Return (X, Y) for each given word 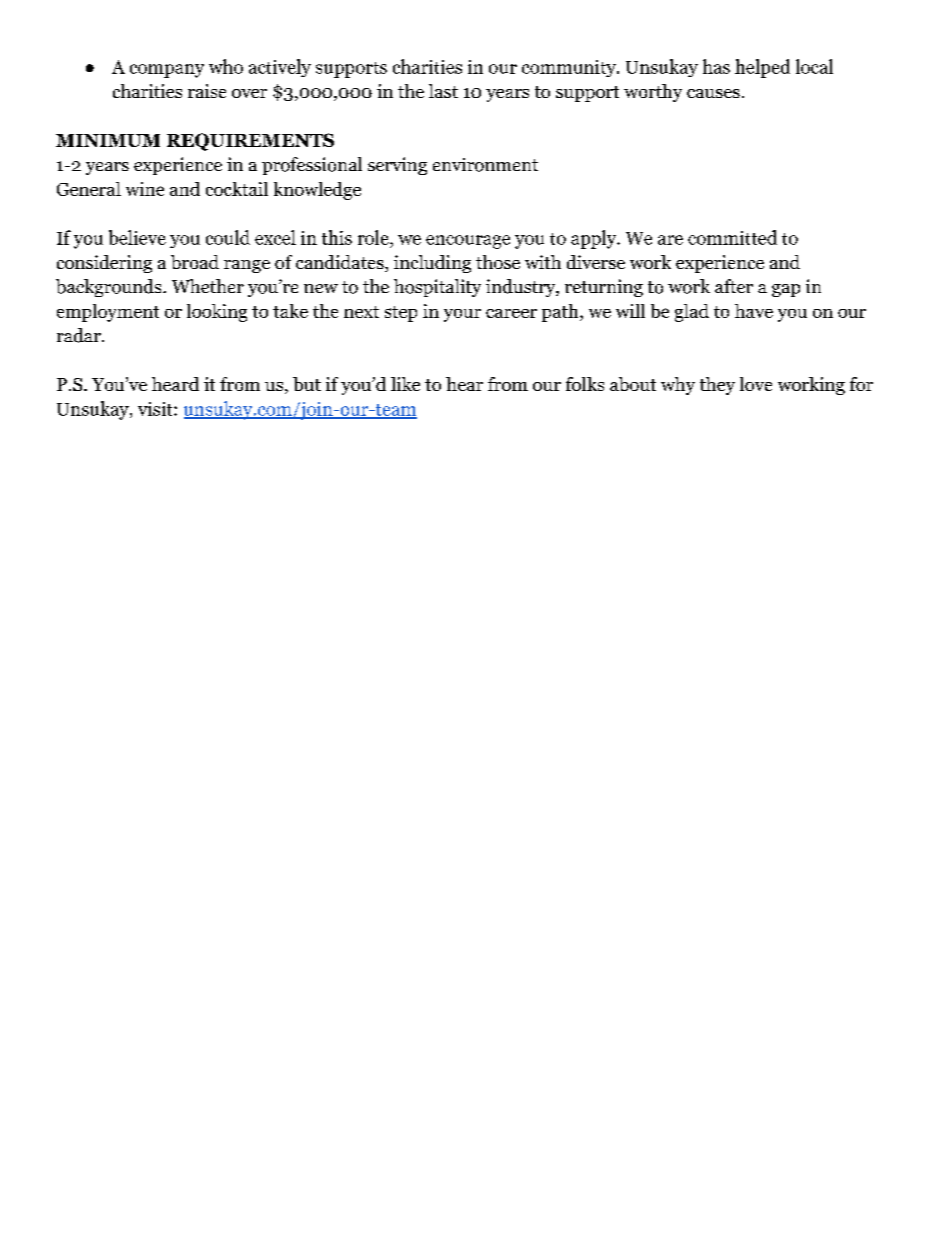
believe (137, 237)
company (167, 71)
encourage (468, 242)
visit (156, 409)
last (443, 91)
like (405, 384)
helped (762, 68)
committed (732, 237)
